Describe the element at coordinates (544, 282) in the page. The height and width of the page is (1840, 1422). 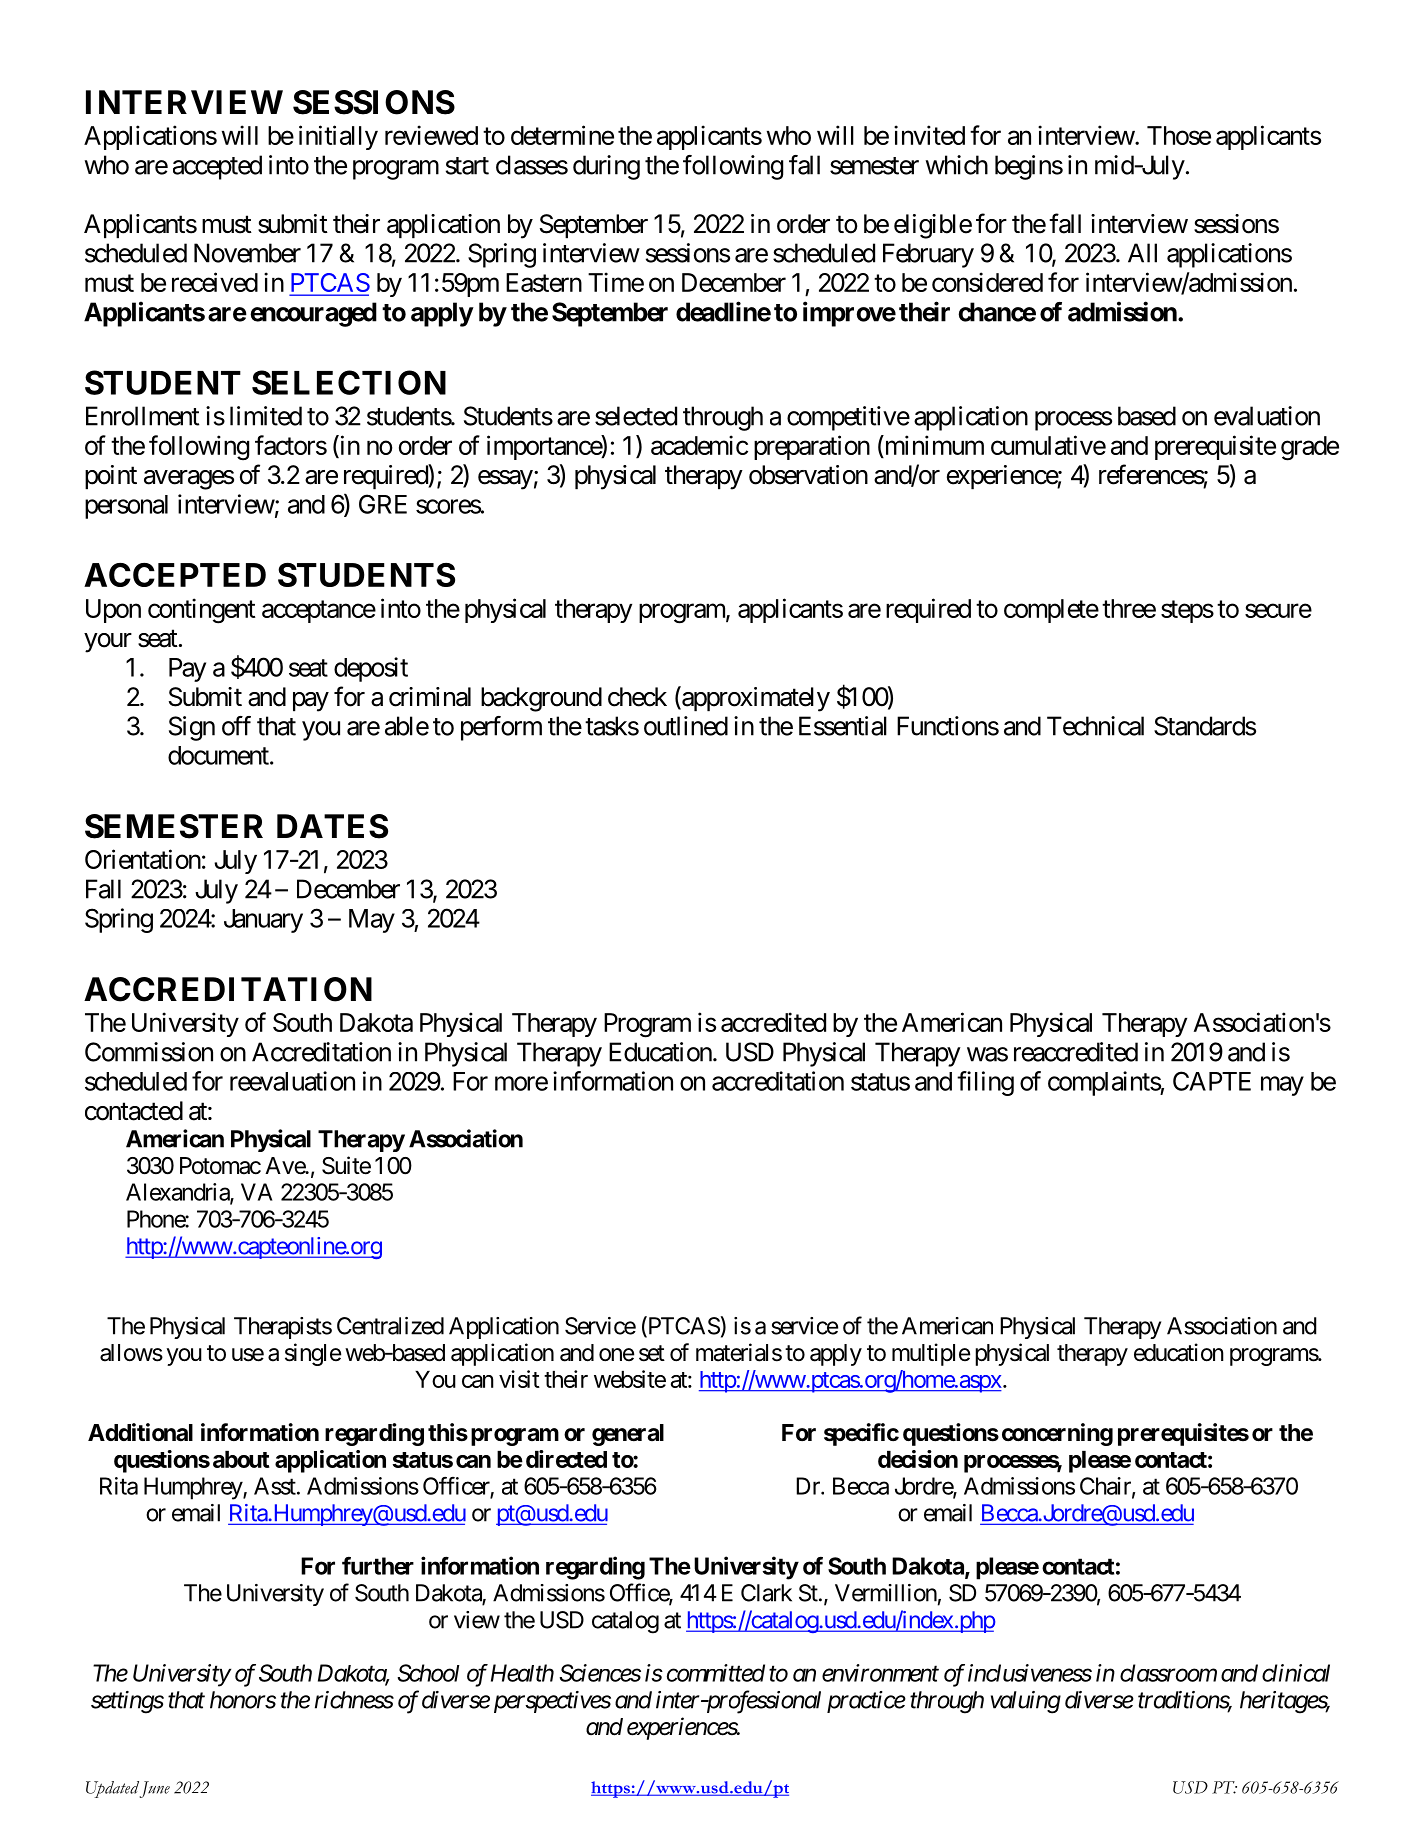
I see `Eastern` at that location.
